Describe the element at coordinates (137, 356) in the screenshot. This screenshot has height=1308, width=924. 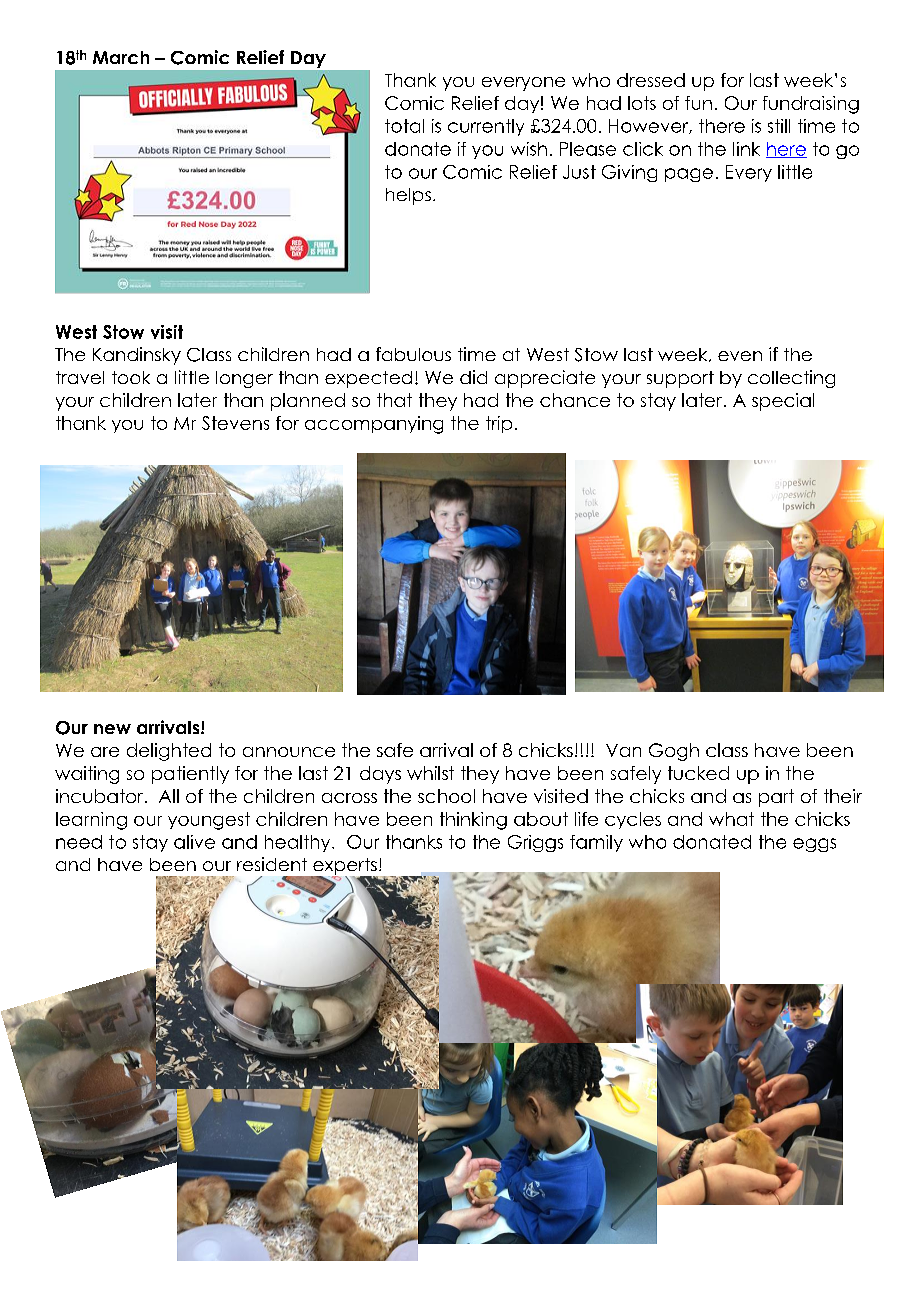
I see `Kandinsky` at that location.
